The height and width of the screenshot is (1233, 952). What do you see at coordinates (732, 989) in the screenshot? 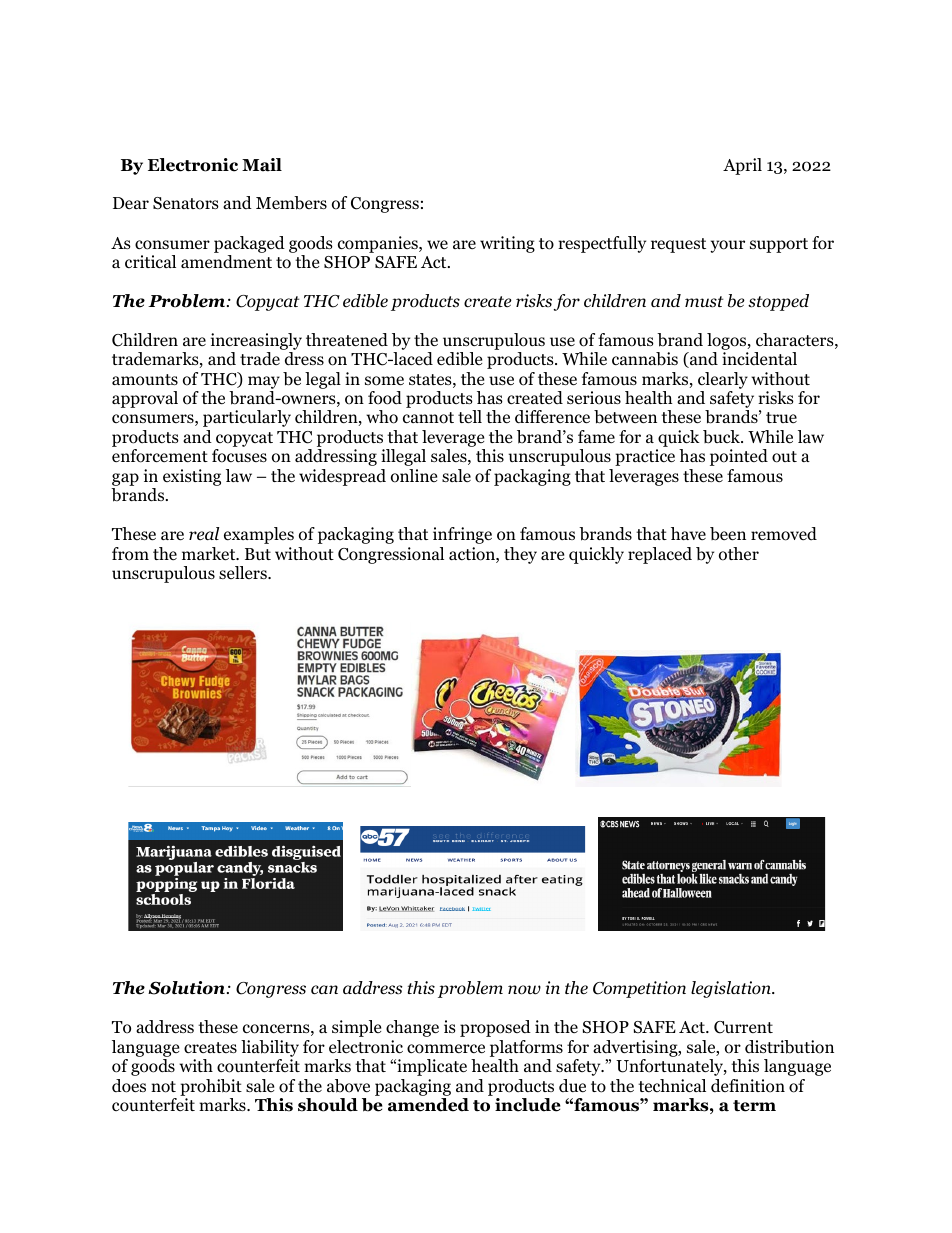
I see `legislation` at bounding box center [732, 989].
